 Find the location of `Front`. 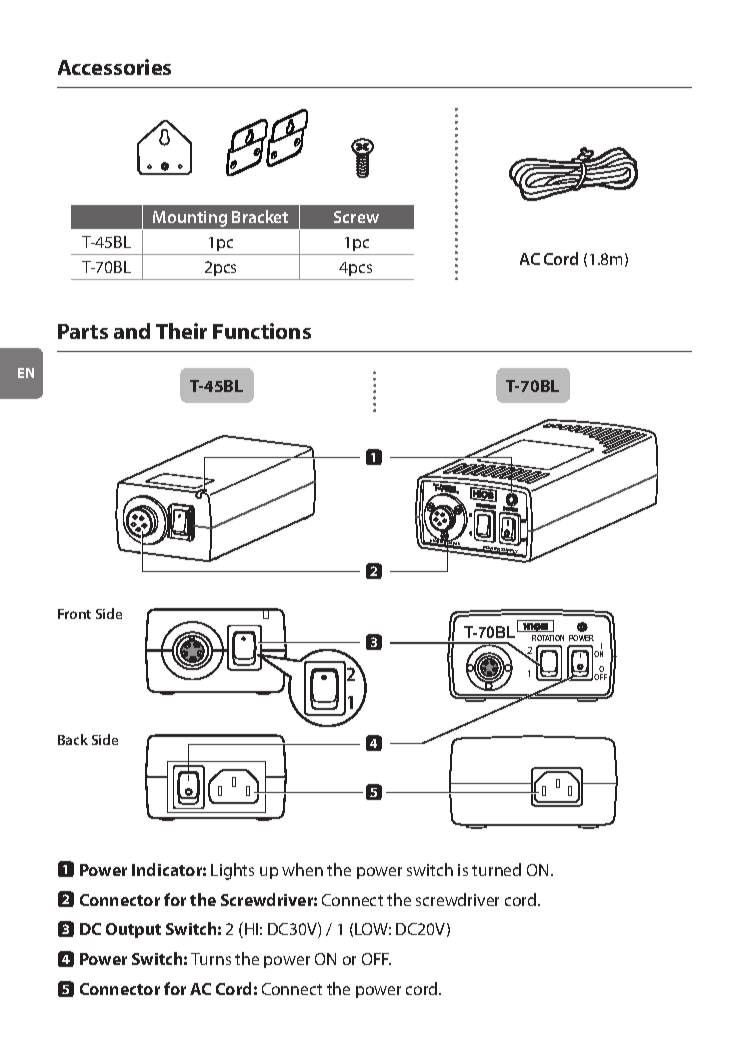

Front is located at coordinates (74, 614).
